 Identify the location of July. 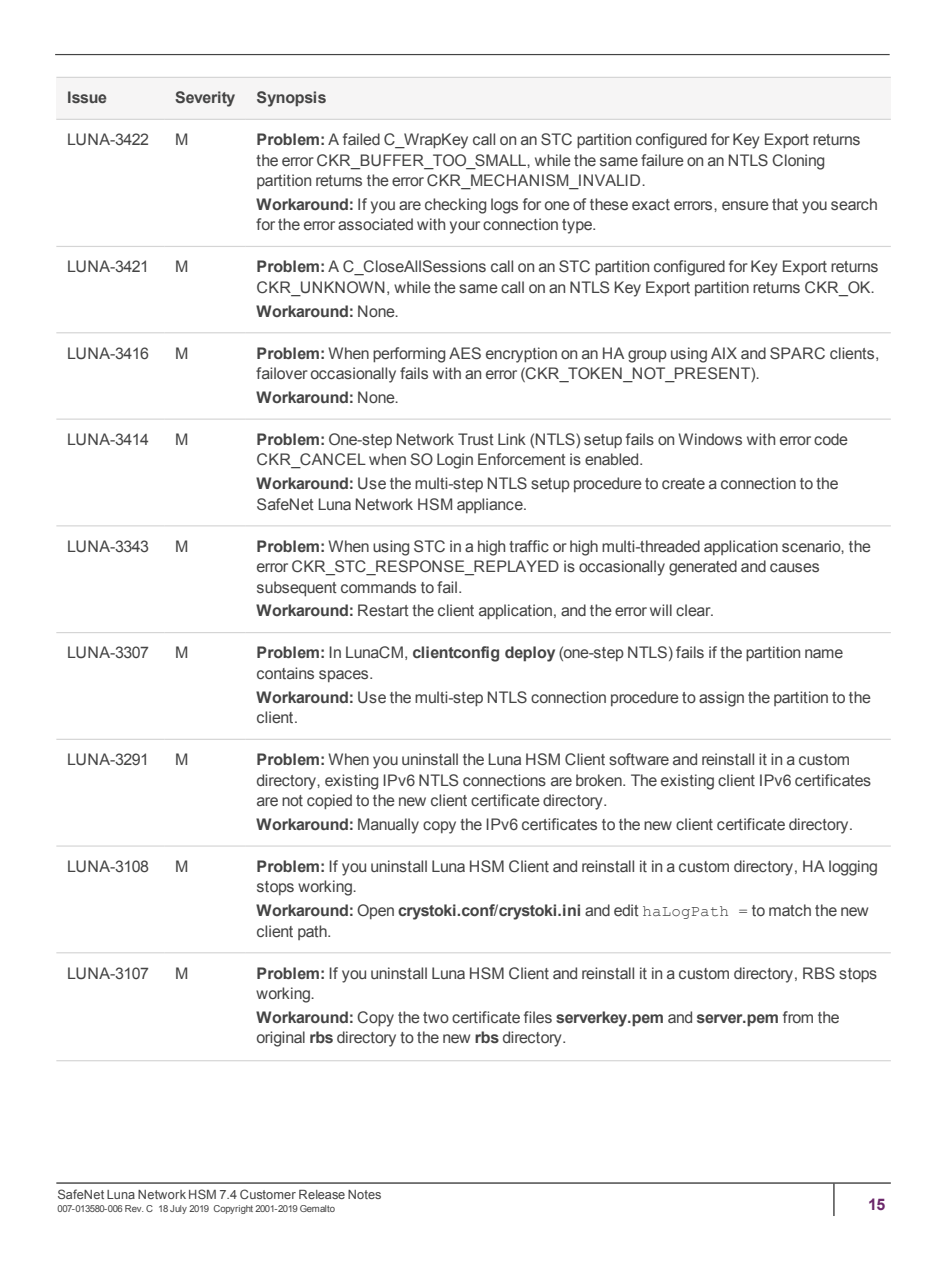
(178, 1209).
